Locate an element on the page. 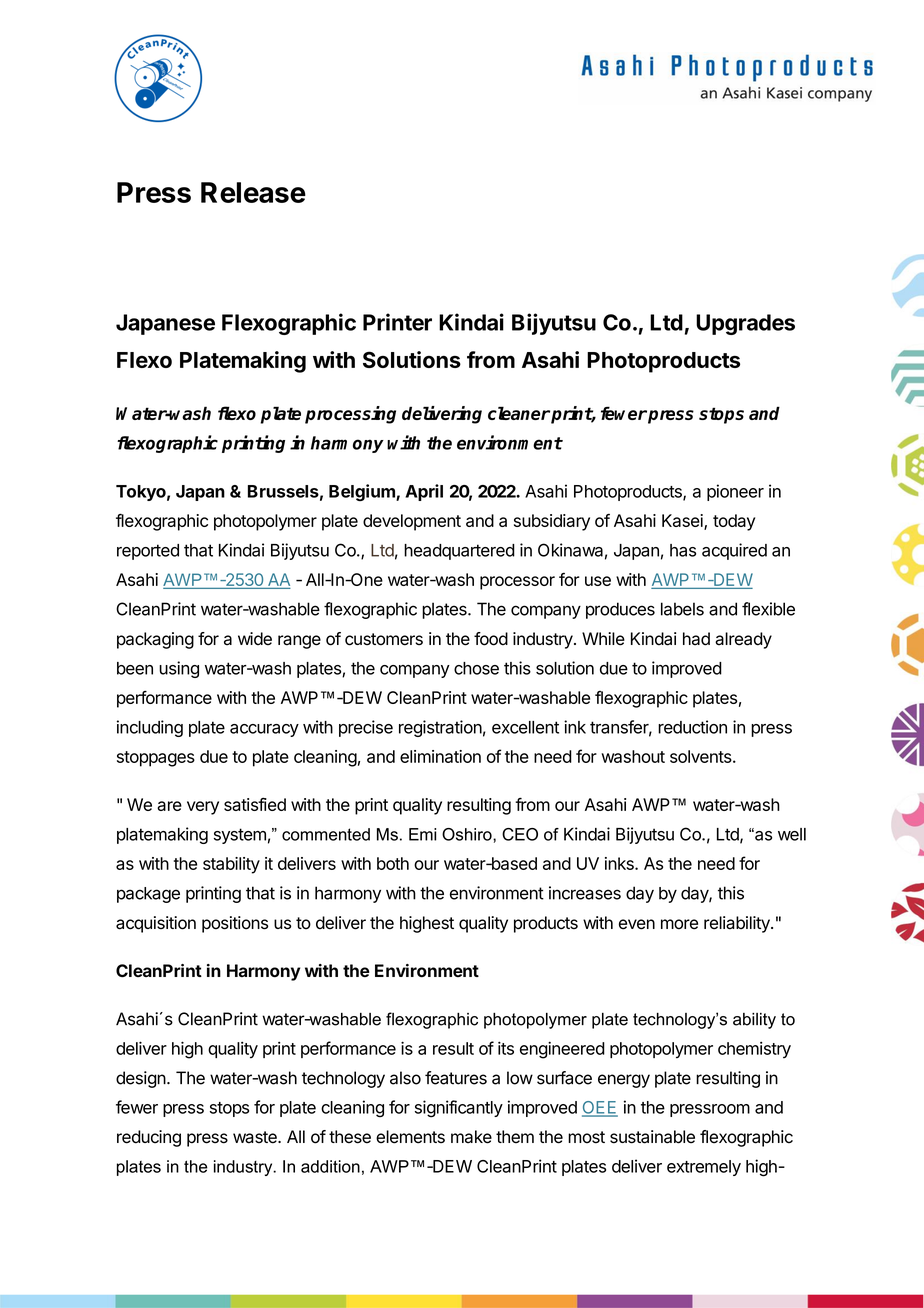  pioneer is located at coordinates (735, 492).
